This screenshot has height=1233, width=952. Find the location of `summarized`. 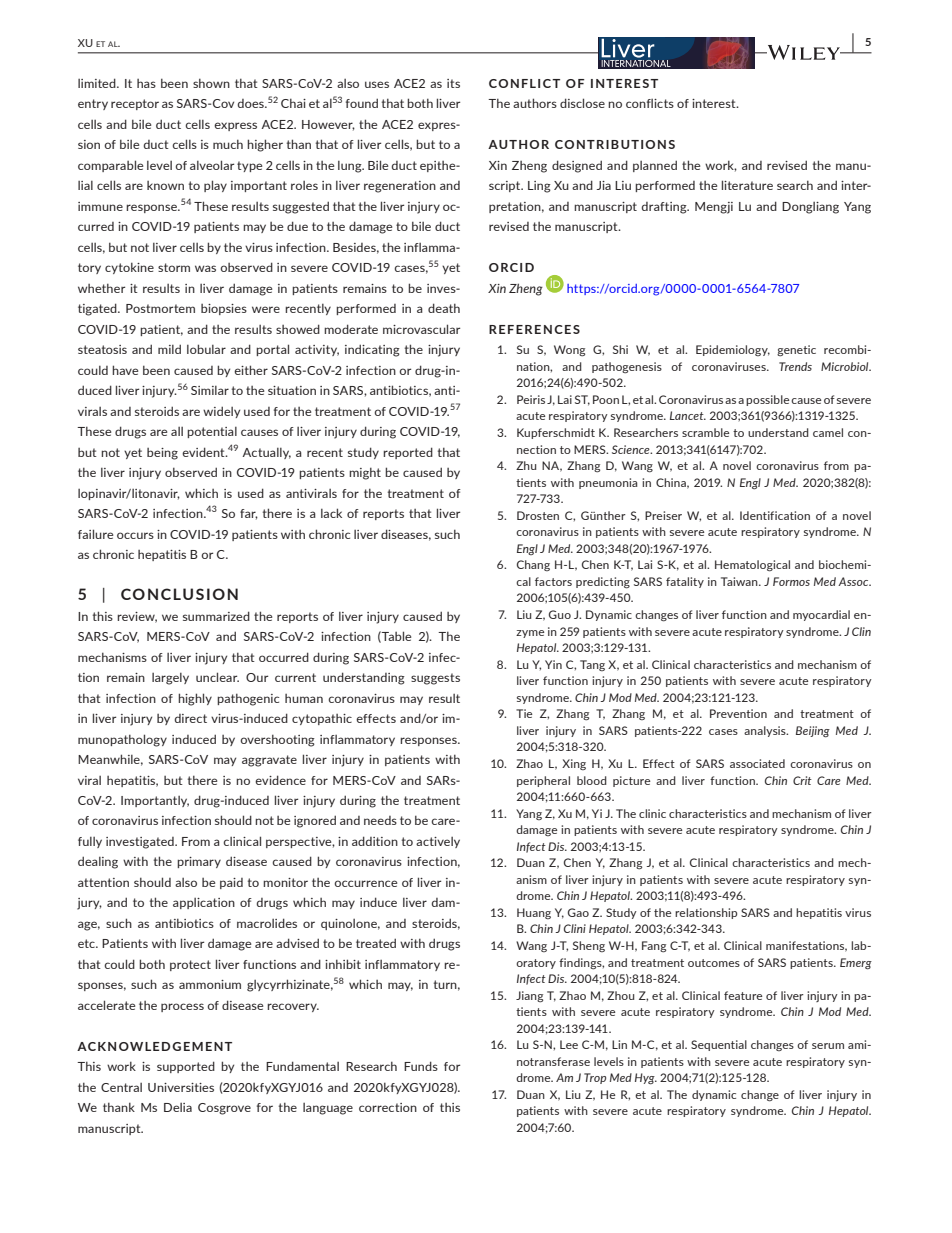

summarized is located at coordinates (216, 616).
